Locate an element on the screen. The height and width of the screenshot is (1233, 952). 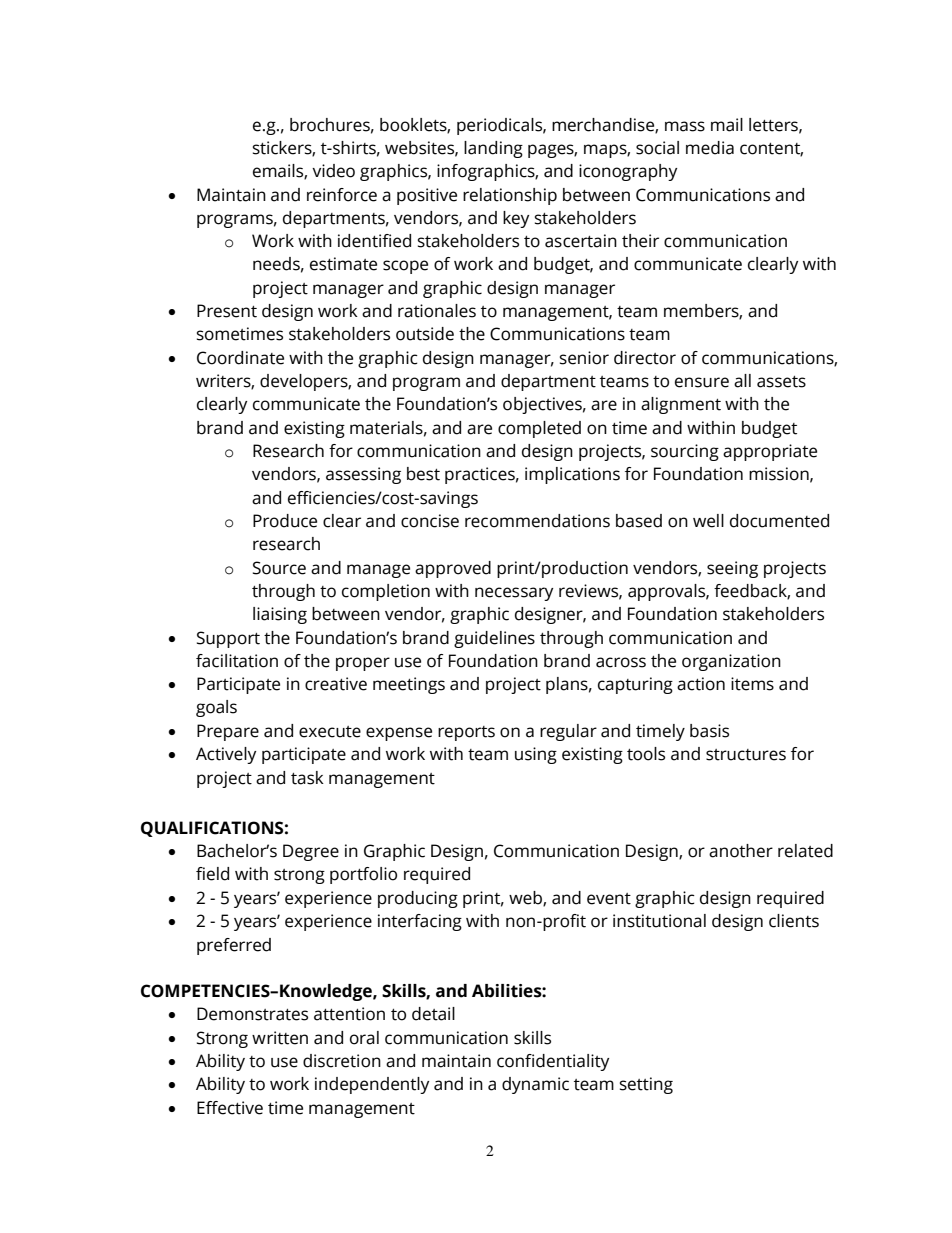
media is located at coordinates (710, 148).
